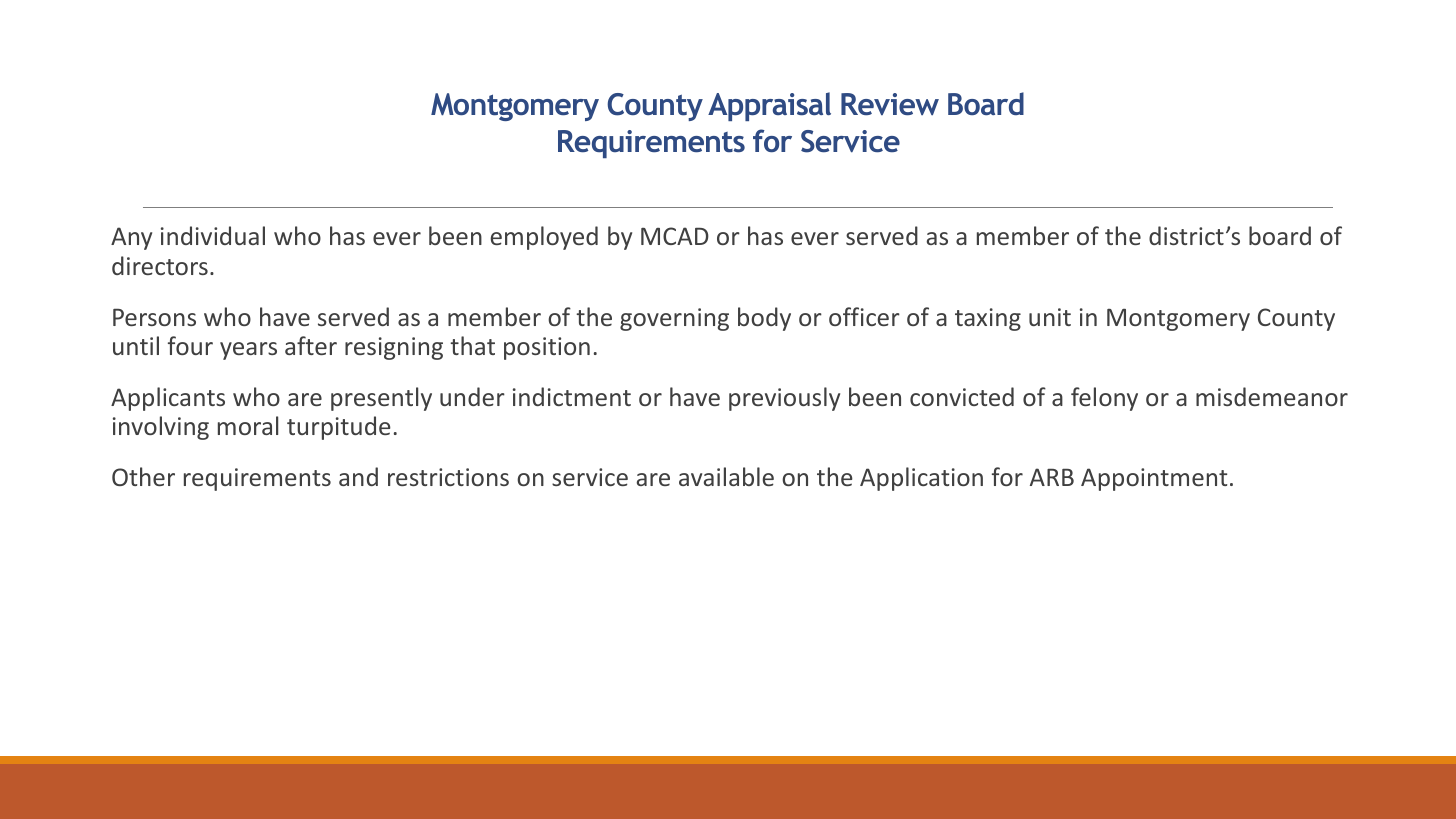 This page has width=1456, height=819. What do you see at coordinates (769, 106) in the page?
I see `Appraisal` at bounding box center [769, 106].
